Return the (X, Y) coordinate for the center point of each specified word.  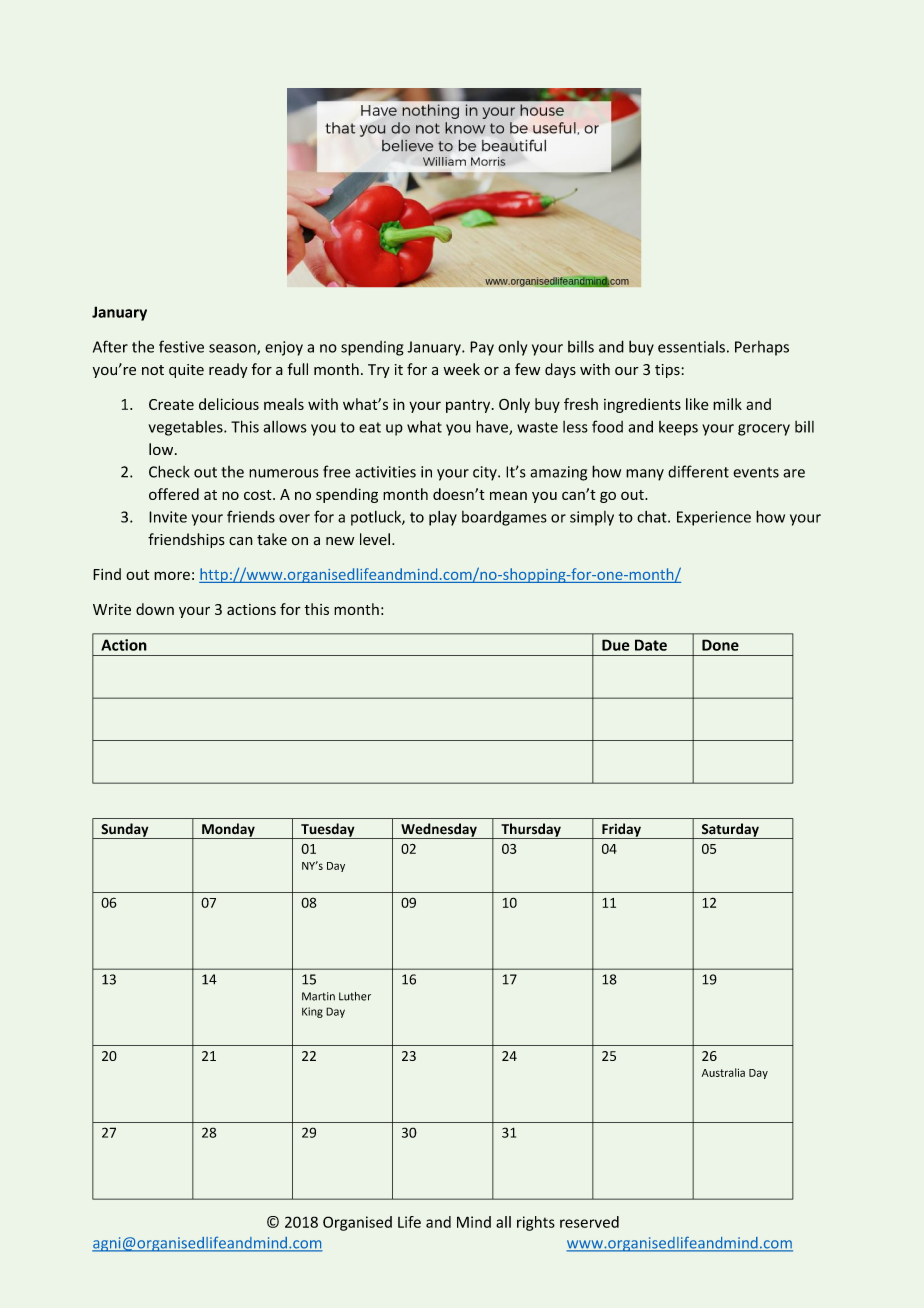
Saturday (730, 831)
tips (668, 371)
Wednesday (439, 831)
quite (186, 371)
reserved (589, 1222)
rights (536, 1223)
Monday (228, 831)
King (312, 1012)
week (461, 369)
